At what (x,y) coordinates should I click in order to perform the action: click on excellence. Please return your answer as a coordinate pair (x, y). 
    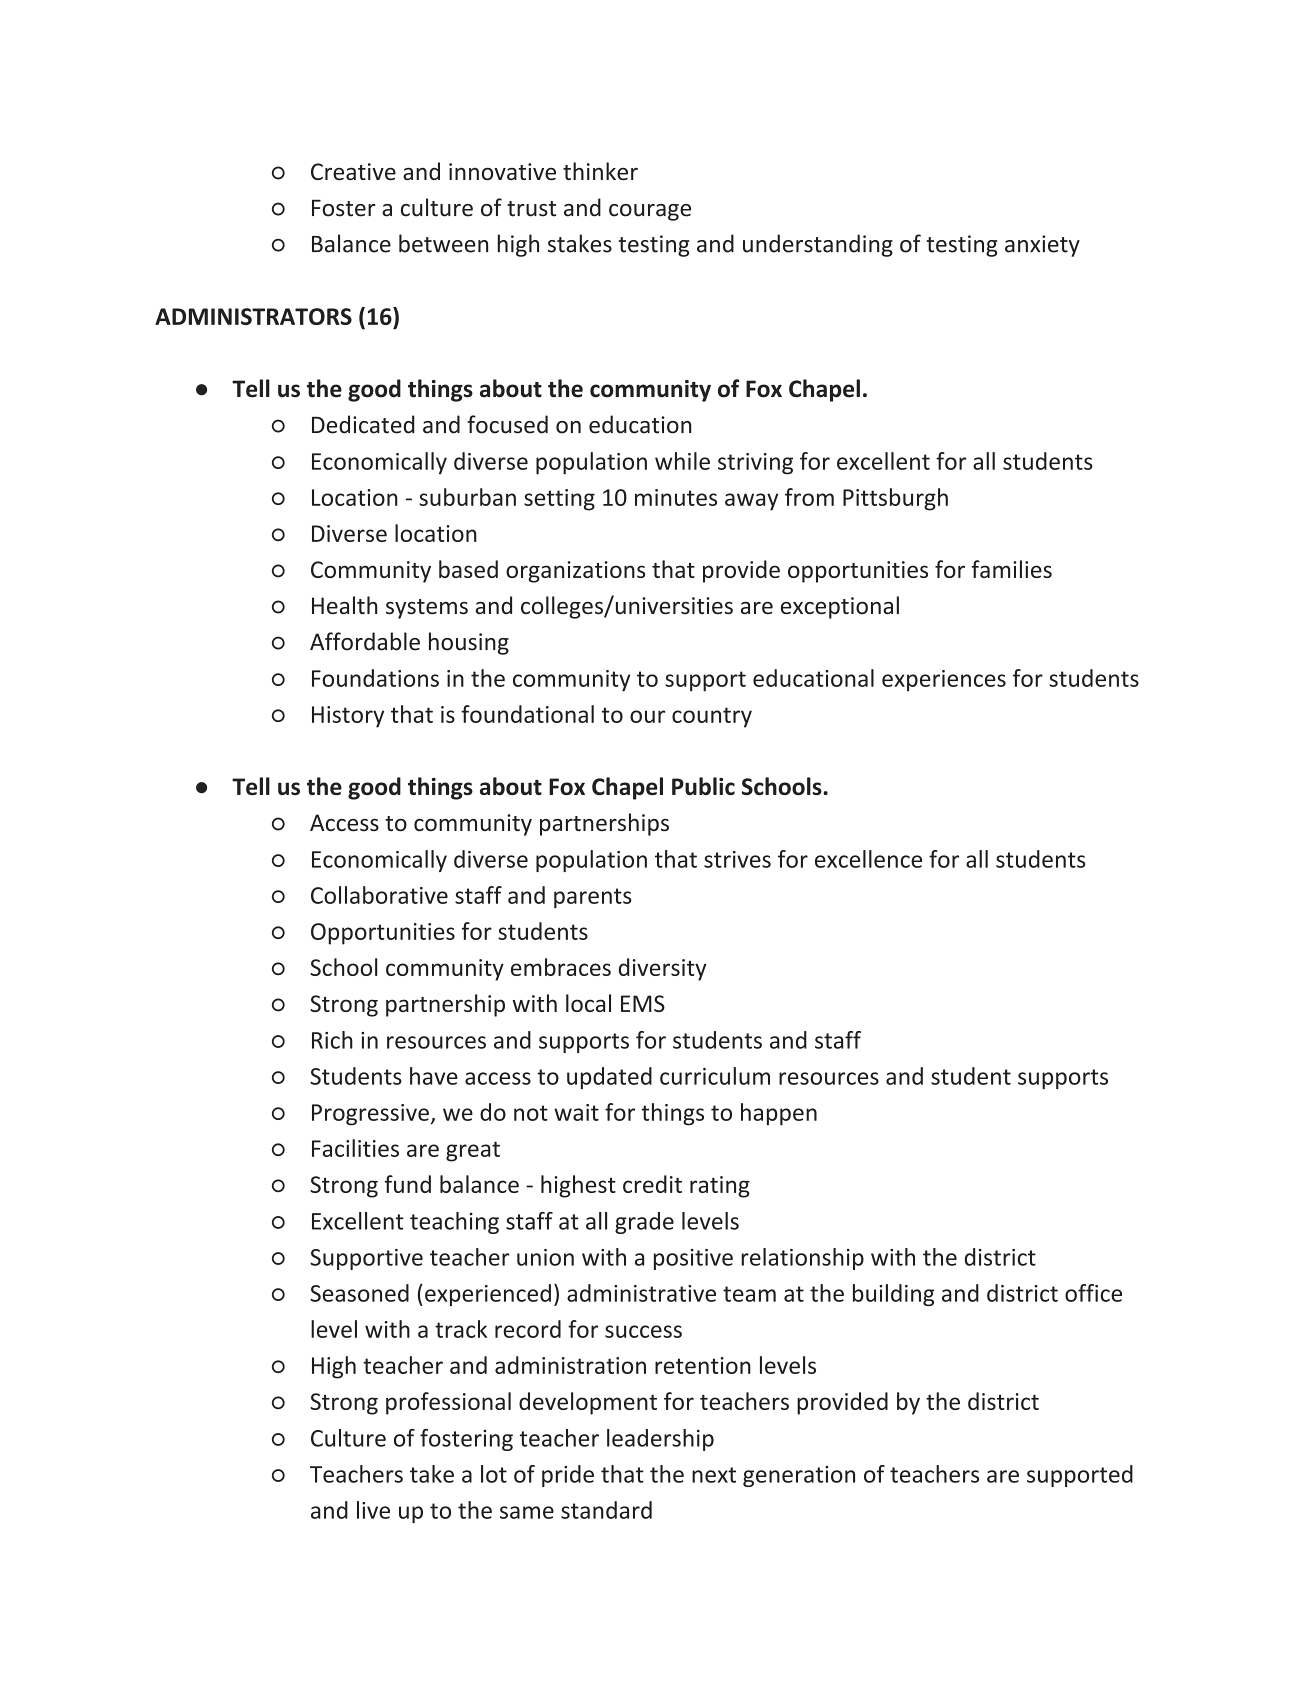
    Looking at the image, I should click on (868, 859).
